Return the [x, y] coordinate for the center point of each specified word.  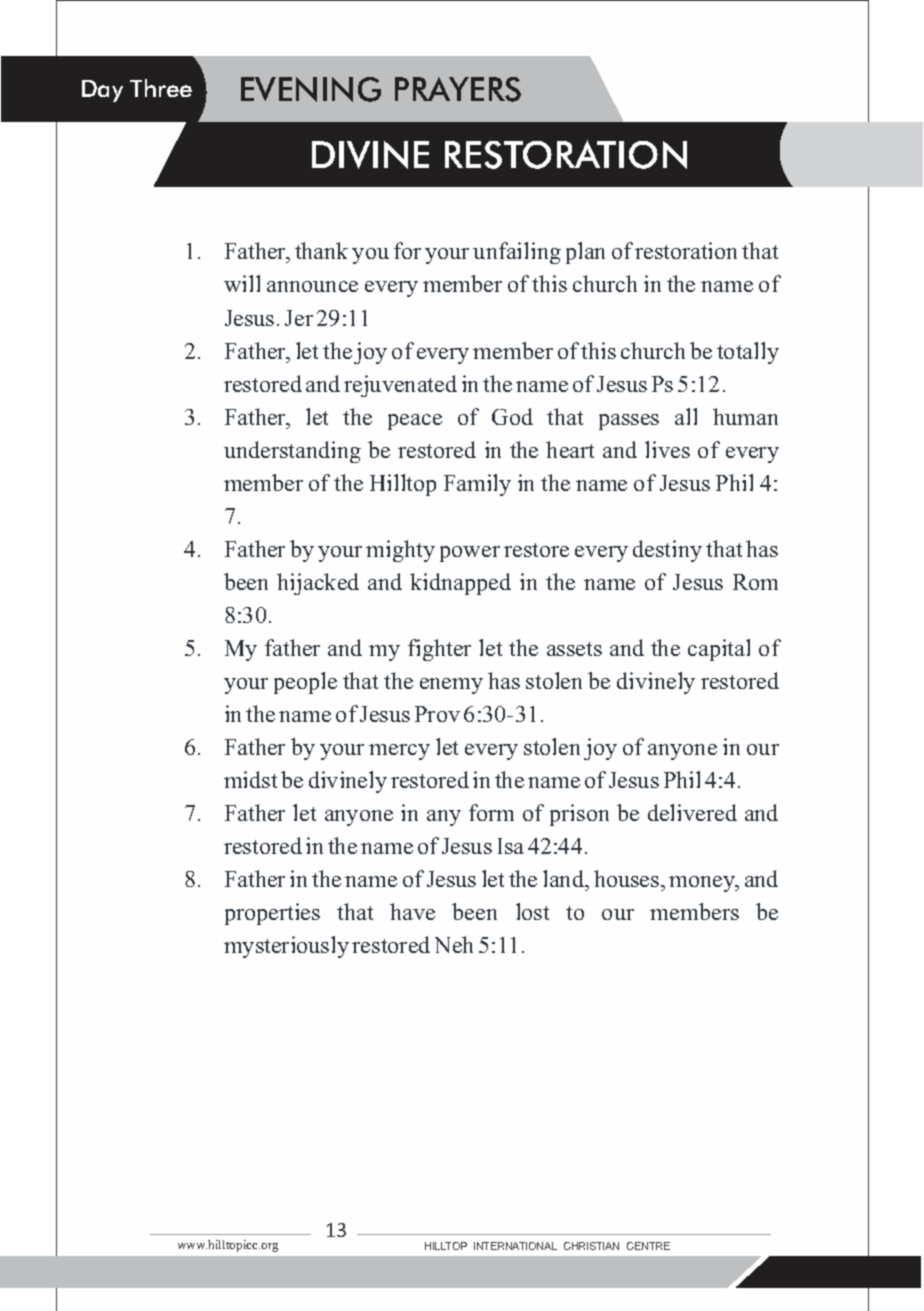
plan [585, 253]
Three [161, 88]
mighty [400, 551]
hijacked [318, 584]
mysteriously [286, 947]
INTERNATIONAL [515, 1246]
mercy [399, 752]
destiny [667, 551]
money [703, 884]
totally [748, 353]
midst [250, 779]
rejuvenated [400, 386]
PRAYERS [458, 89]
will [242, 283]
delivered [692, 812]
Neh [454, 944]
